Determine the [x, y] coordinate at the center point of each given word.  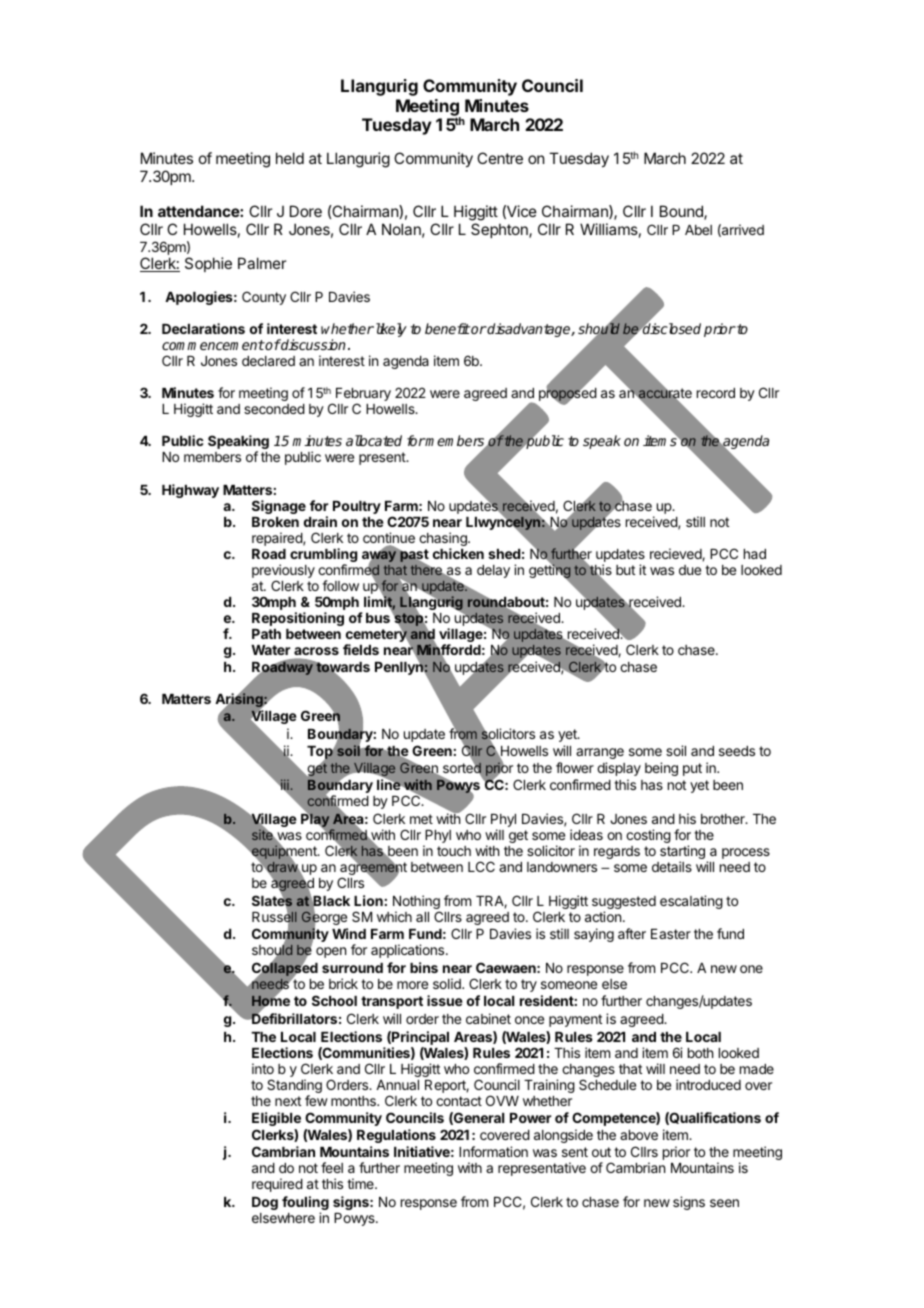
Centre [500, 158]
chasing [444, 540]
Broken [275, 522]
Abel [698, 230]
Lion [368, 900]
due [690, 570]
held [290, 158]
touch [454, 851]
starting [682, 853]
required [277, 1185]
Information [493, 1151]
